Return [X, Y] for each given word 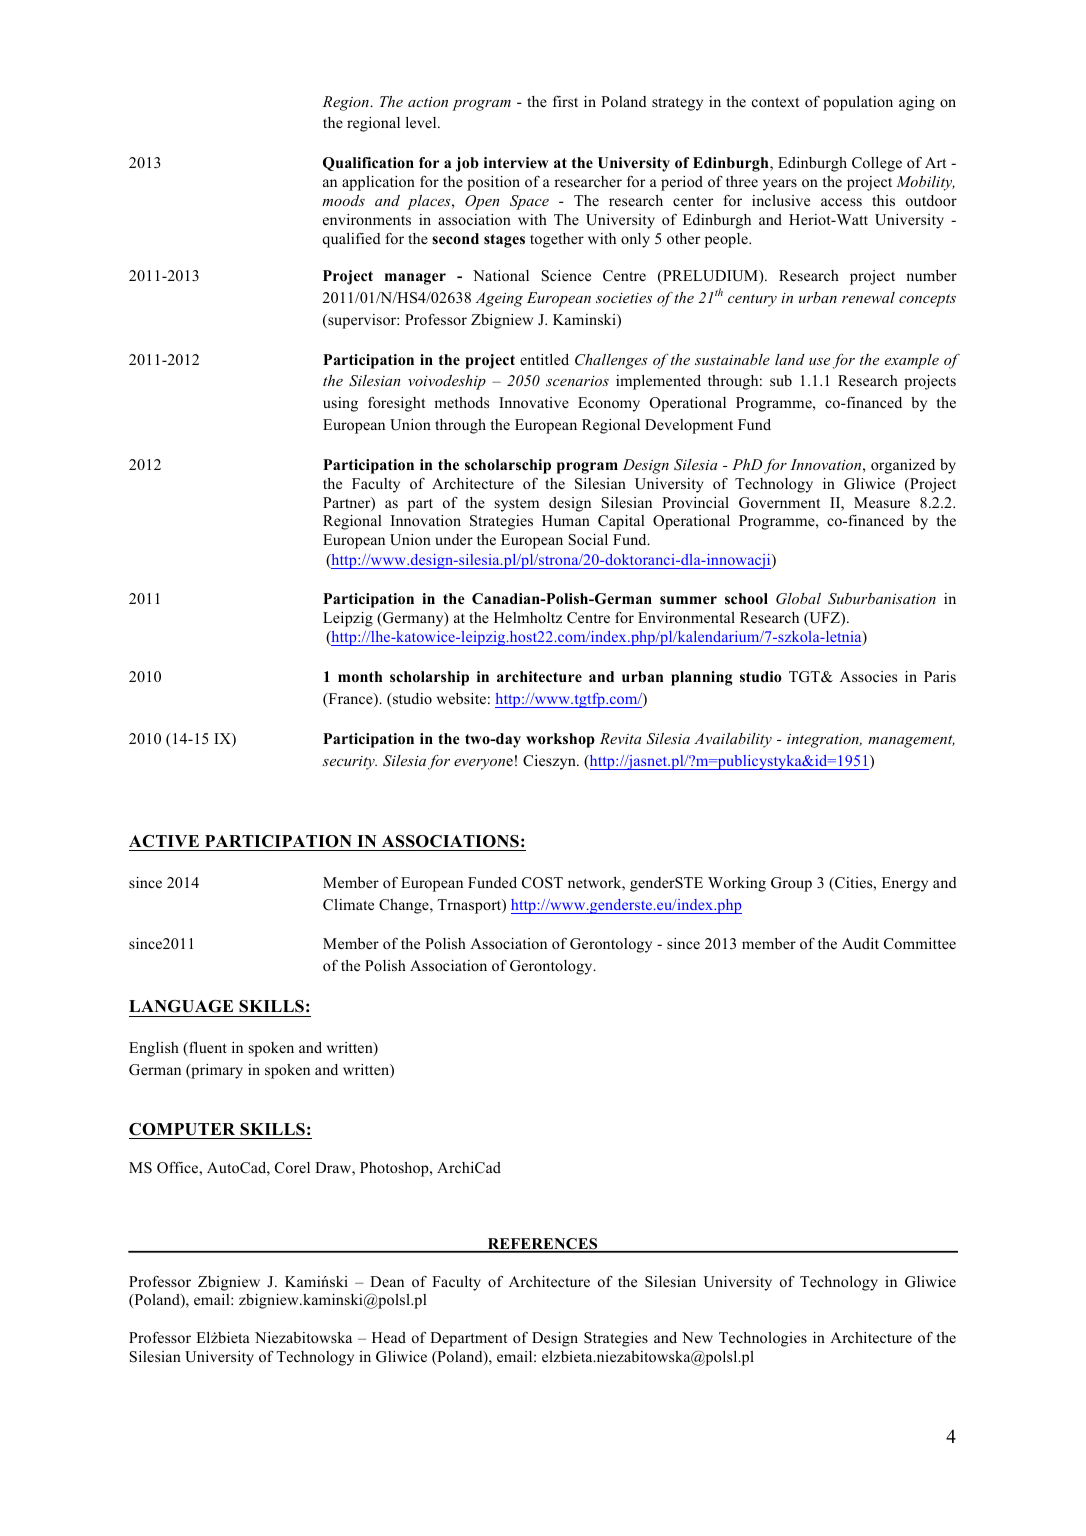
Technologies [763, 1339]
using [340, 404]
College [877, 164]
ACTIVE [164, 841]
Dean [387, 1281]
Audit [860, 943]
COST [542, 883]
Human [566, 520]
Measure [882, 502]
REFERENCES [542, 1245]
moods [343, 200]
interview [516, 162]
